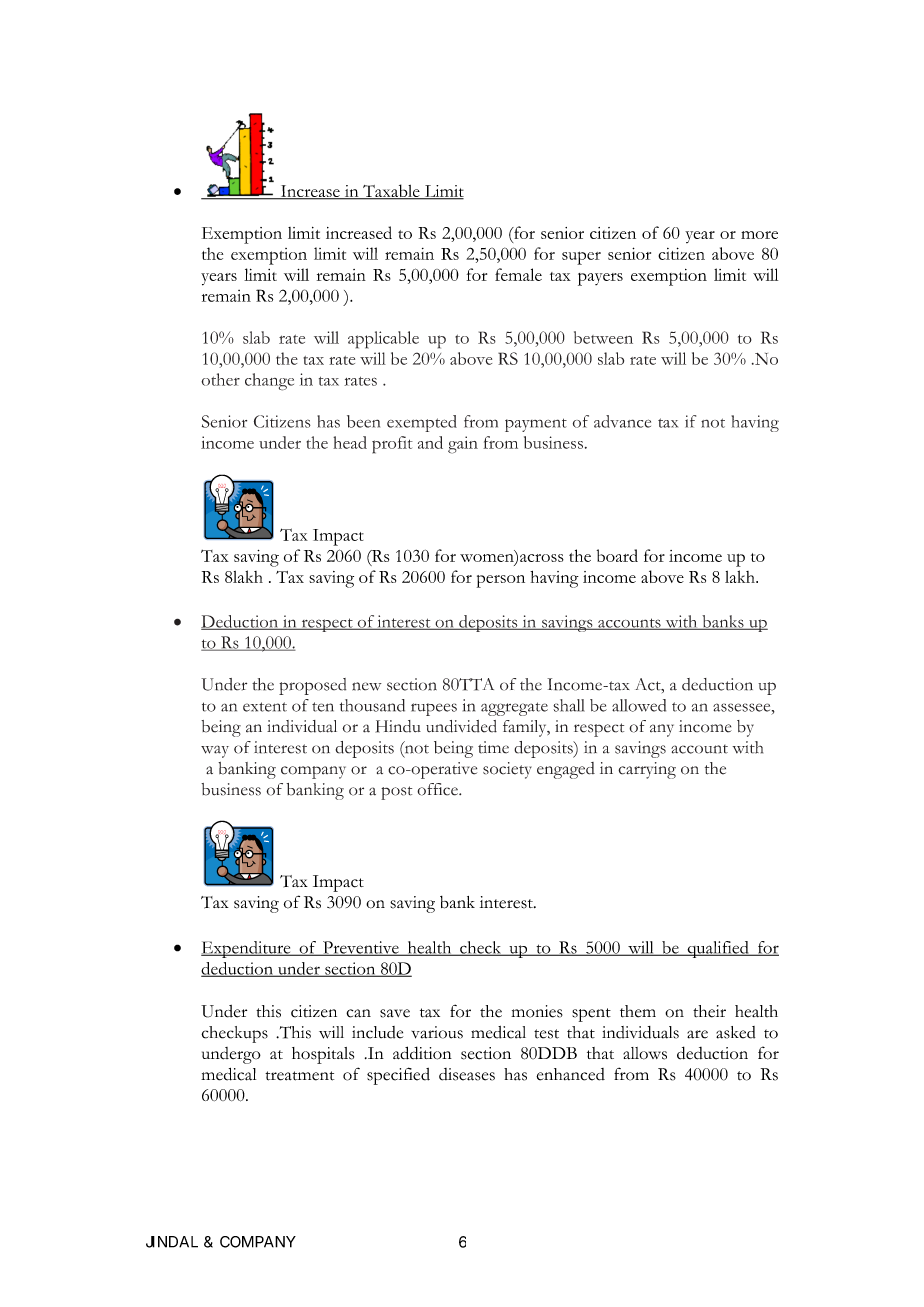  Describe the element at coordinates (639, 705) in the image. I see `allowed` at that location.
